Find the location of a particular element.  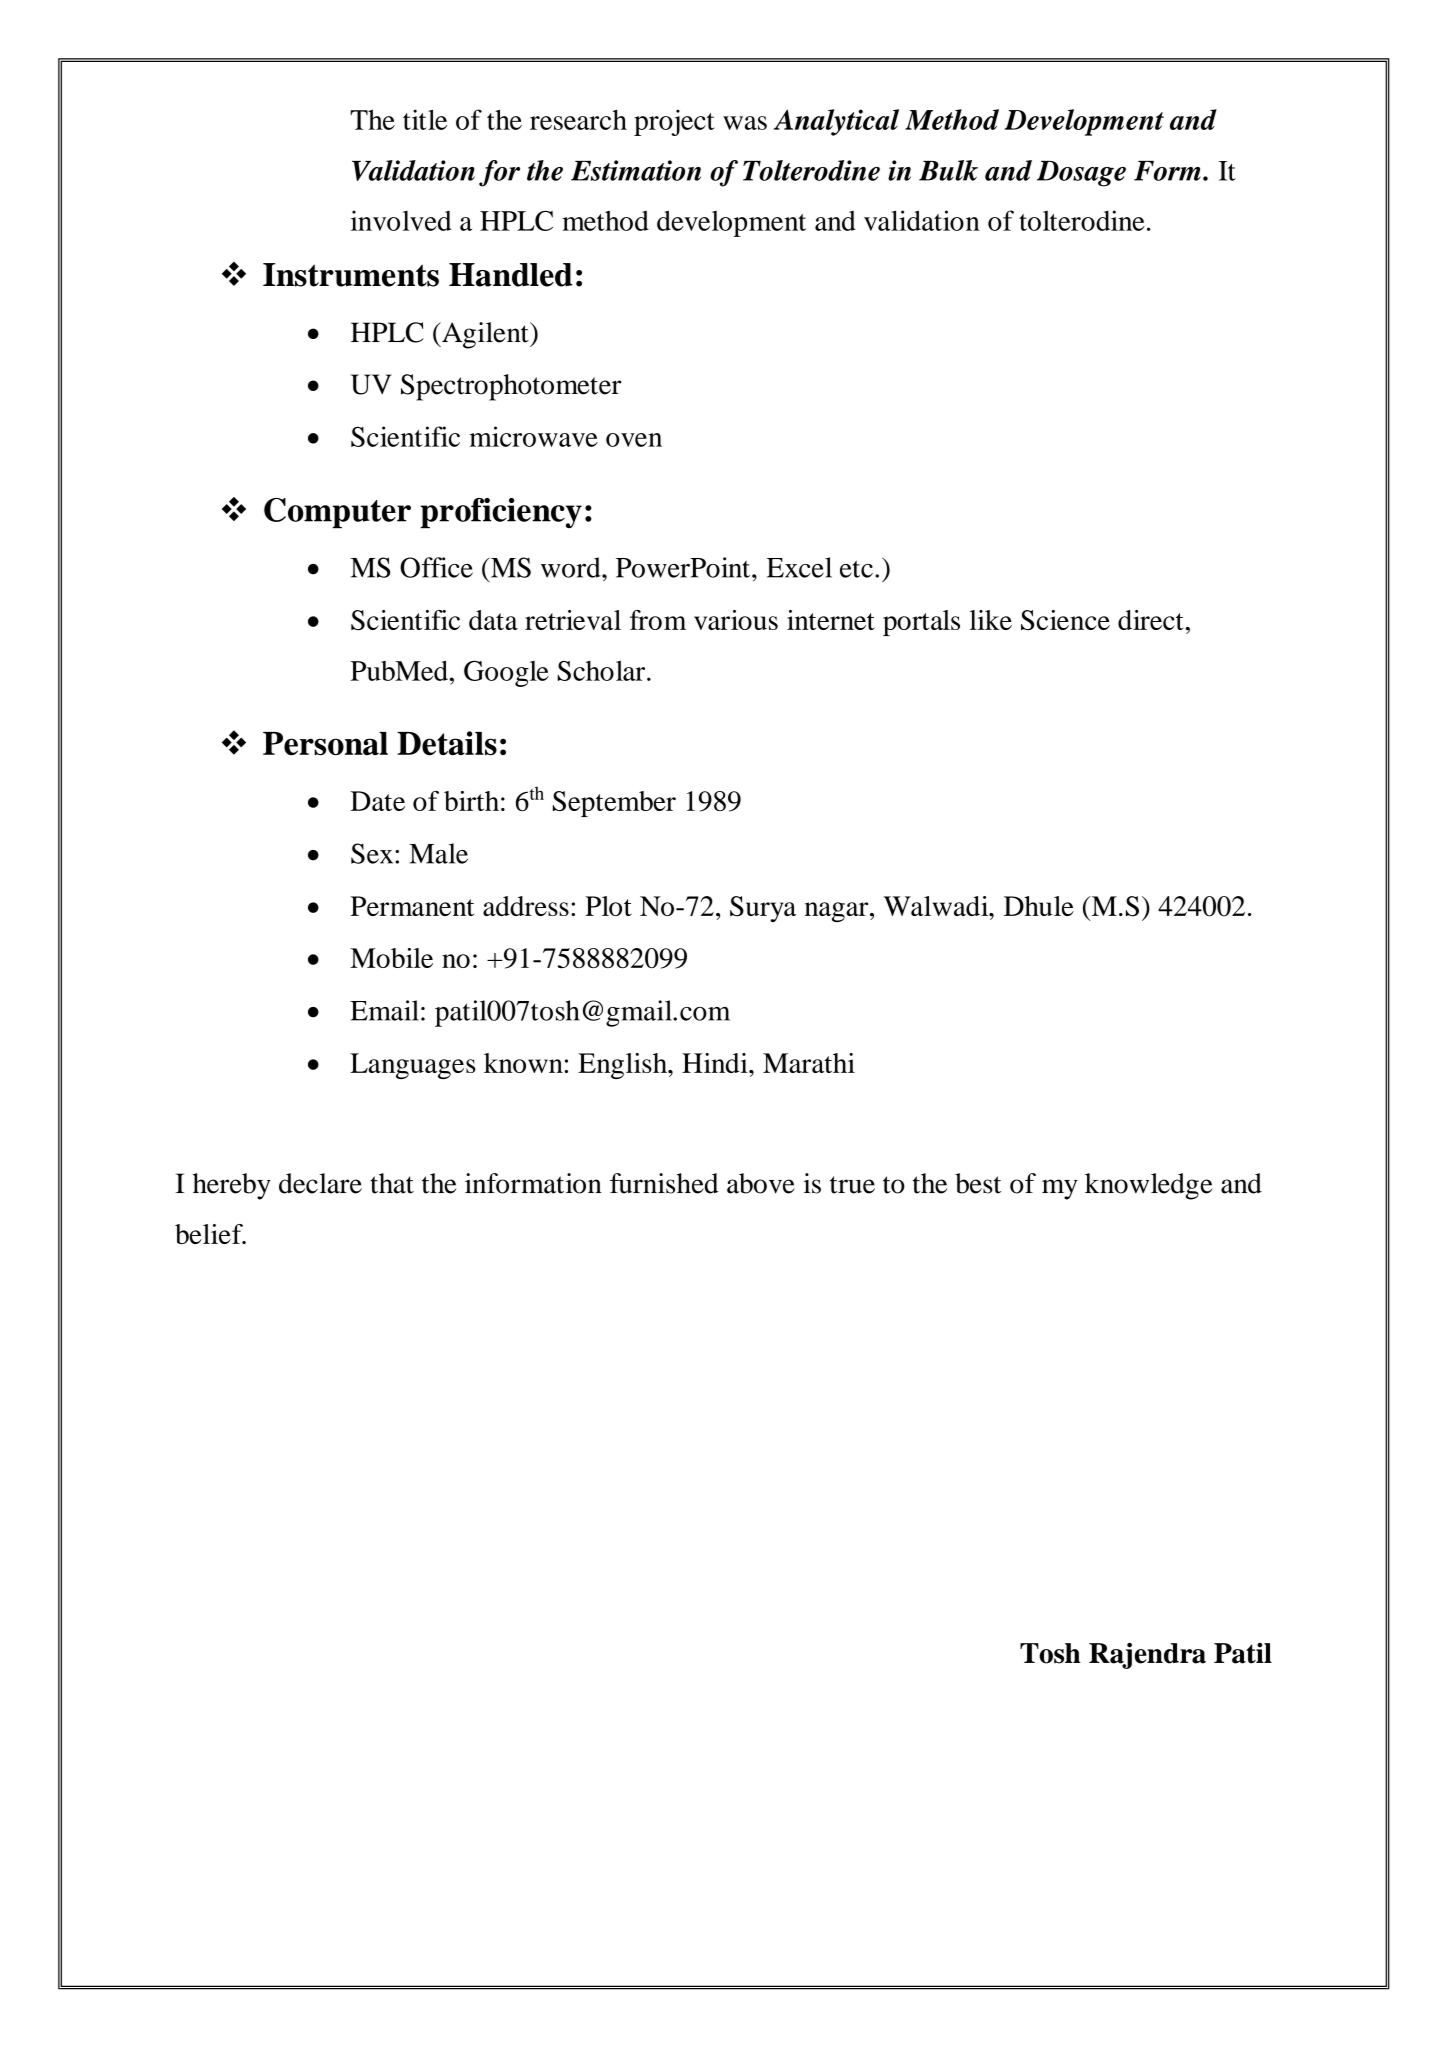

Dosage is located at coordinates (1081, 174).
